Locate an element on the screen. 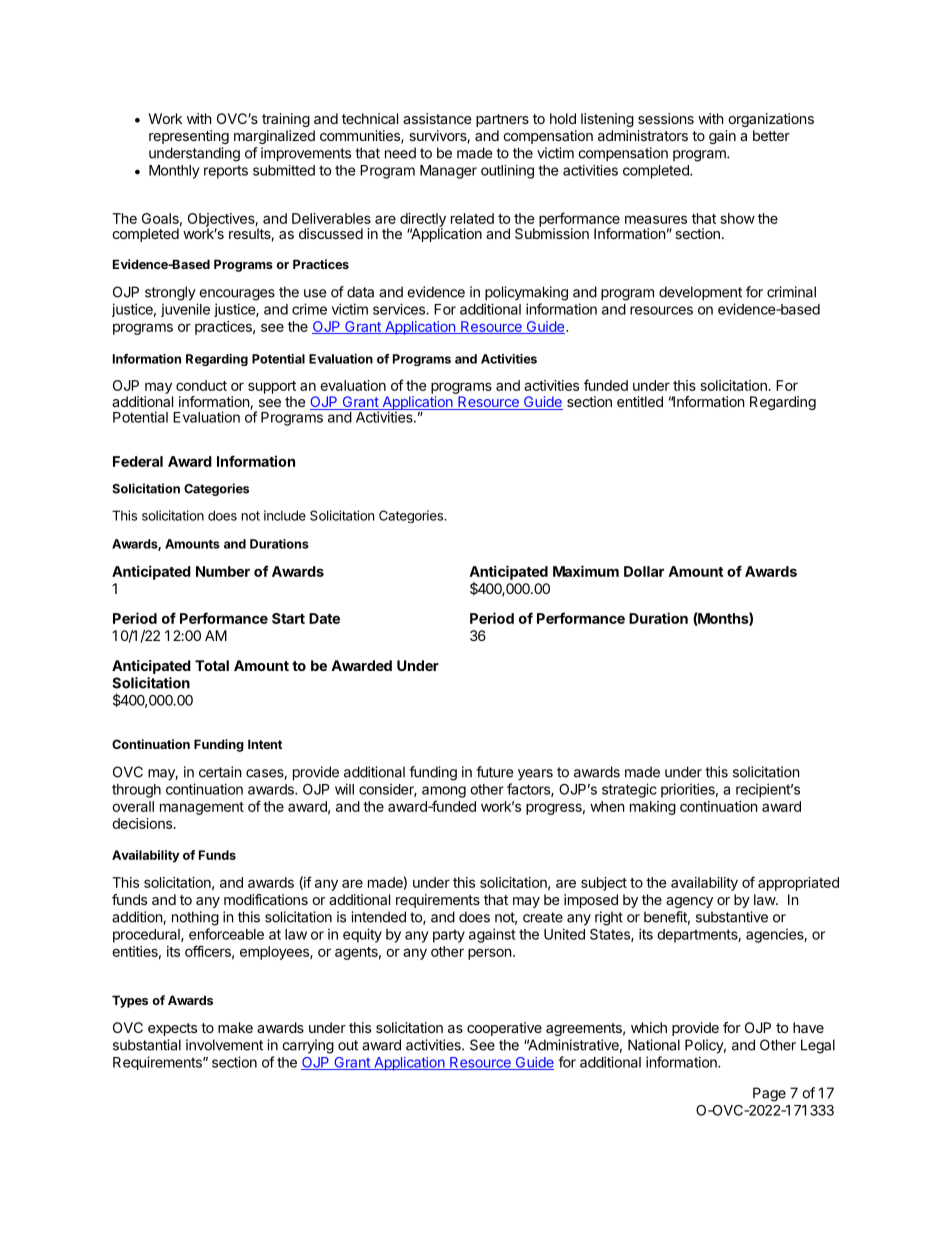 The width and height of the screenshot is (952, 1233). better is located at coordinates (771, 135).
